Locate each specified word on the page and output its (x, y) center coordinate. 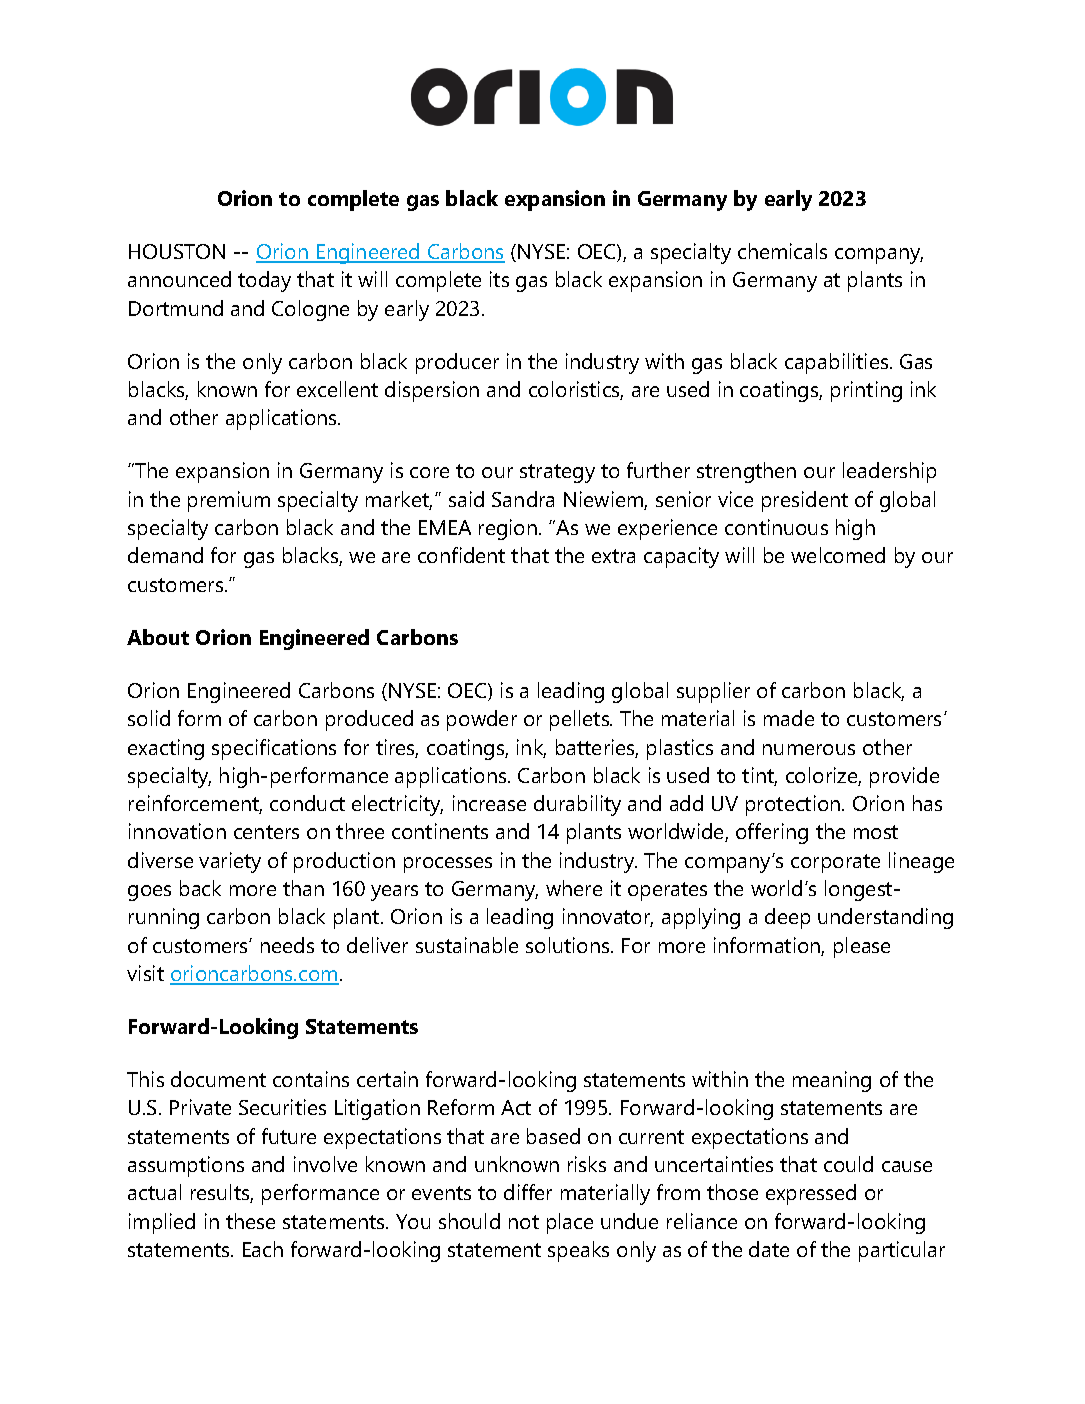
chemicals (782, 251)
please (862, 947)
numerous (809, 749)
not (524, 1222)
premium (229, 501)
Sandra (523, 499)
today (264, 281)
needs (287, 945)
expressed (811, 1194)
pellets (581, 720)
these (250, 1221)
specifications (274, 749)
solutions (569, 945)
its (499, 279)
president (805, 501)
